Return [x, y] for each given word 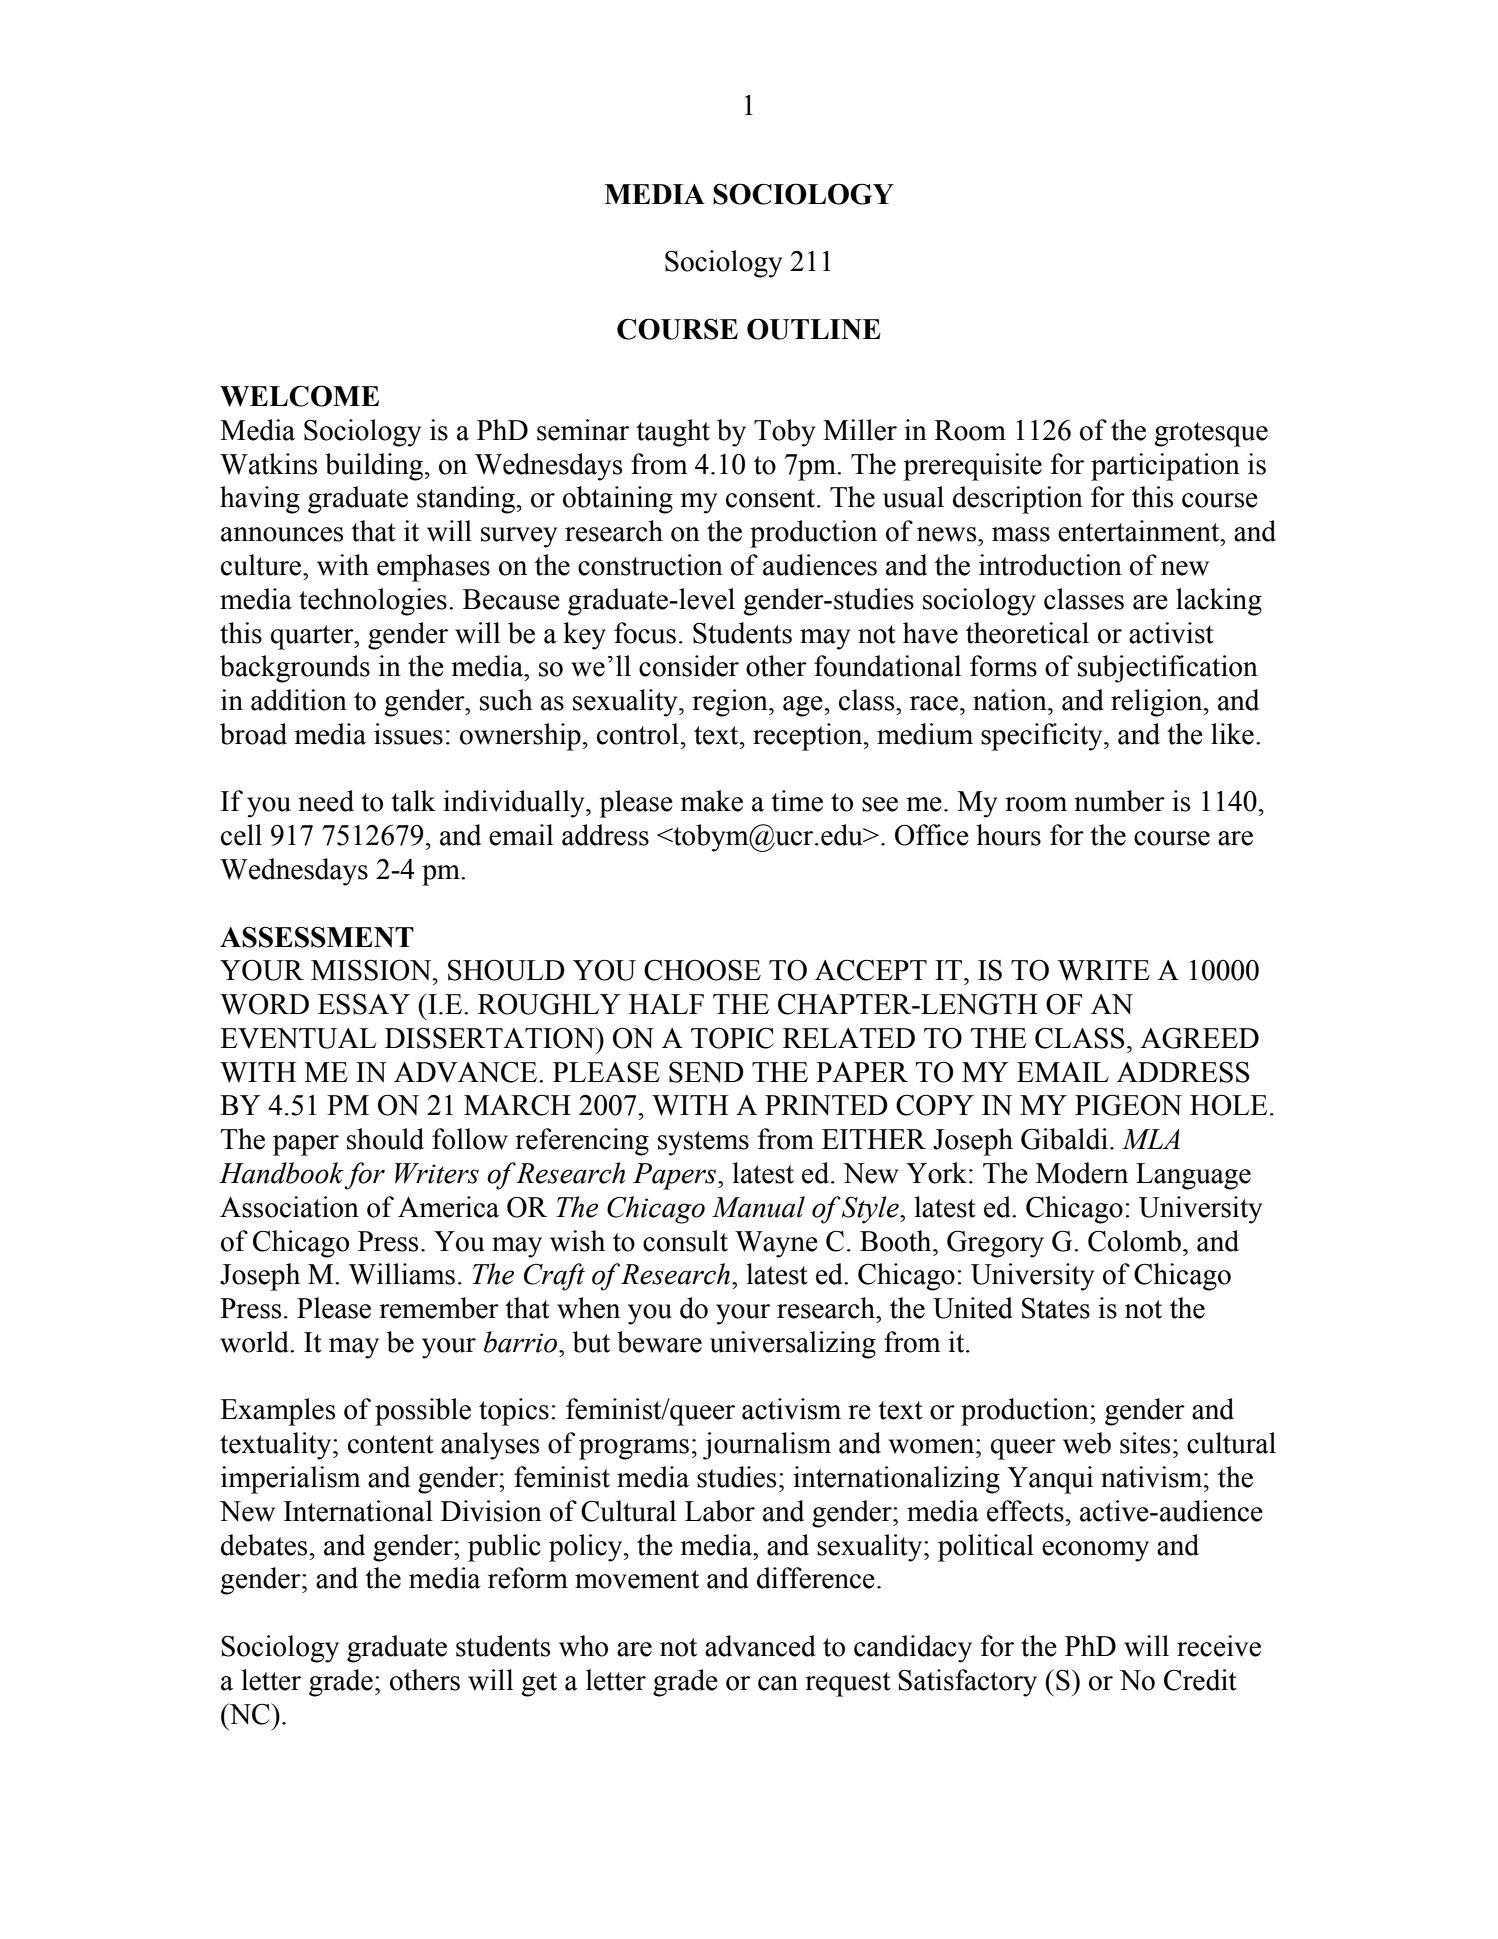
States [1056, 1308]
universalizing [793, 1345]
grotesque [1211, 434]
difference [816, 1578]
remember [439, 1308]
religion [1158, 703]
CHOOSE [702, 970]
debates [264, 1545]
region [731, 703]
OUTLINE [814, 329]
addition [299, 700]
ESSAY [364, 1004]
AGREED [1199, 1038]
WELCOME [299, 396]
